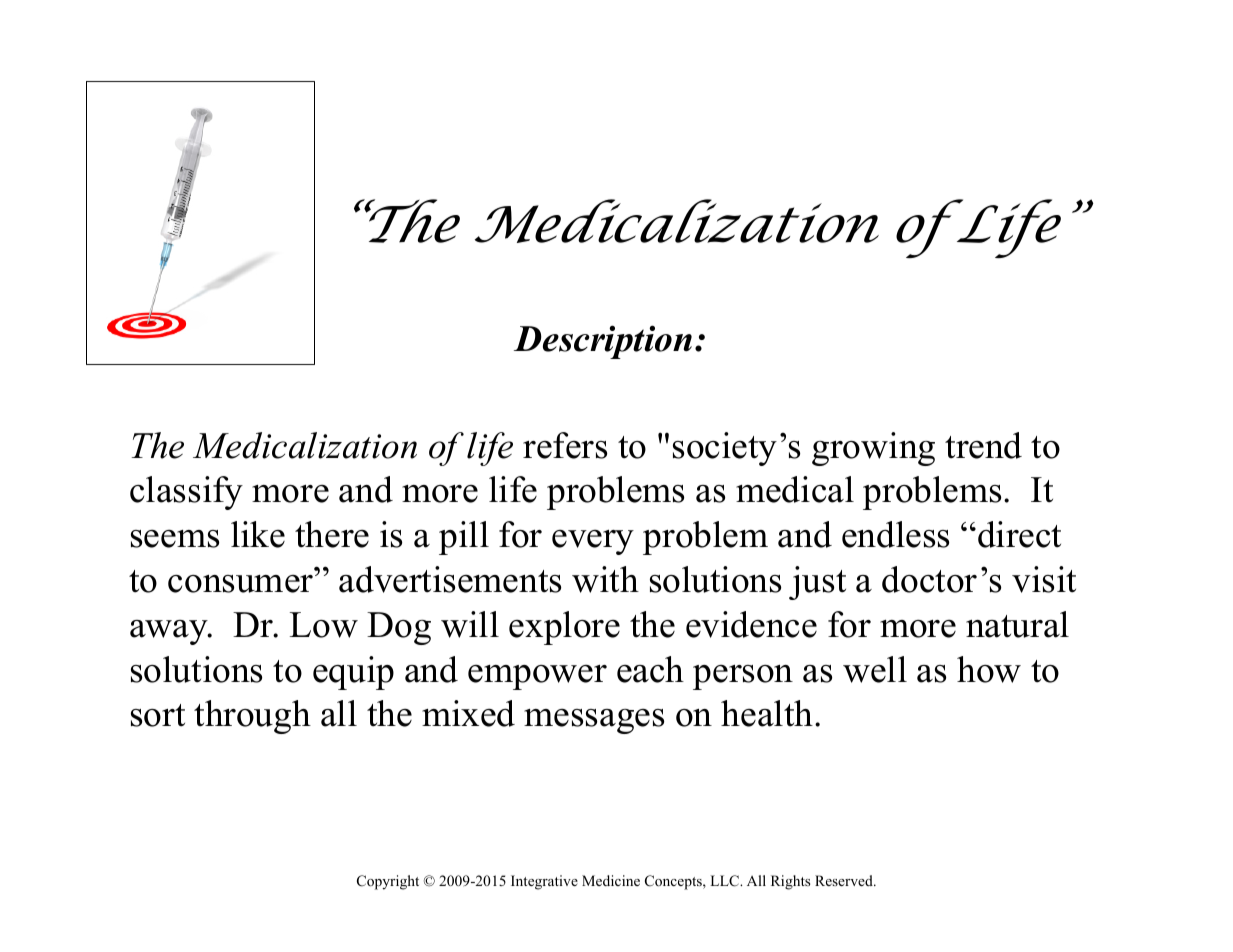 This screenshot has width=1233, height=952. I want to click on endless, so click(895, 534).
